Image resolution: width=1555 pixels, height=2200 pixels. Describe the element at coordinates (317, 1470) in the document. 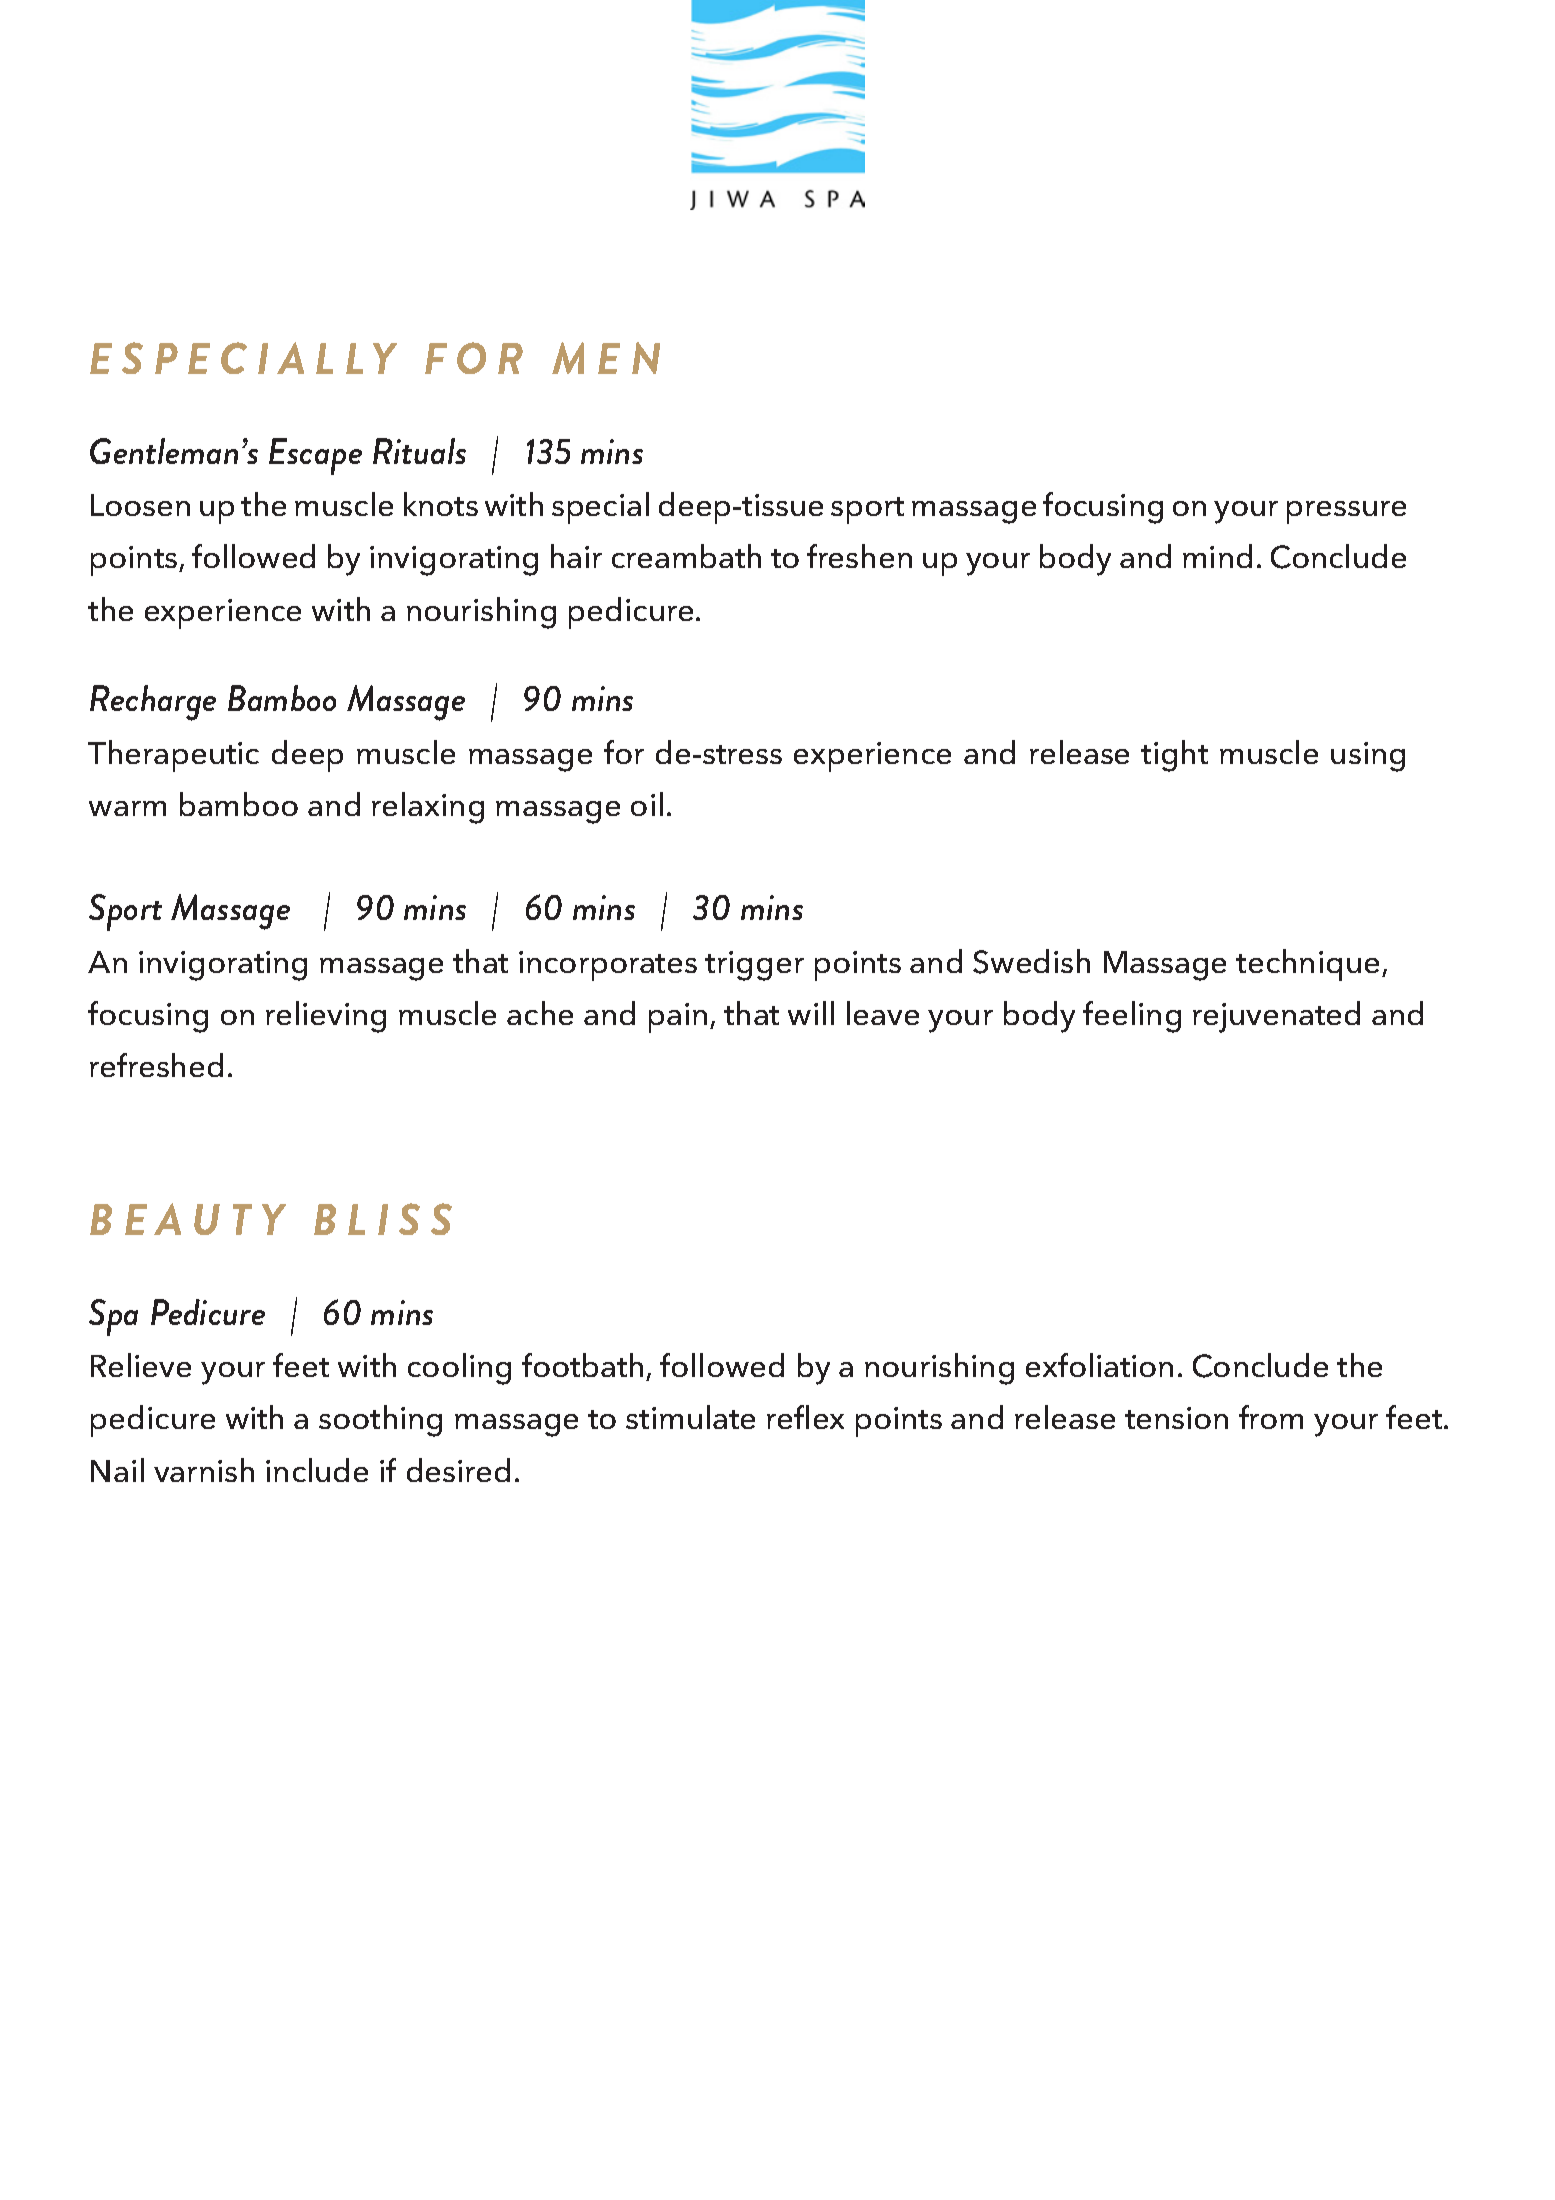

I see `include` at that location.
